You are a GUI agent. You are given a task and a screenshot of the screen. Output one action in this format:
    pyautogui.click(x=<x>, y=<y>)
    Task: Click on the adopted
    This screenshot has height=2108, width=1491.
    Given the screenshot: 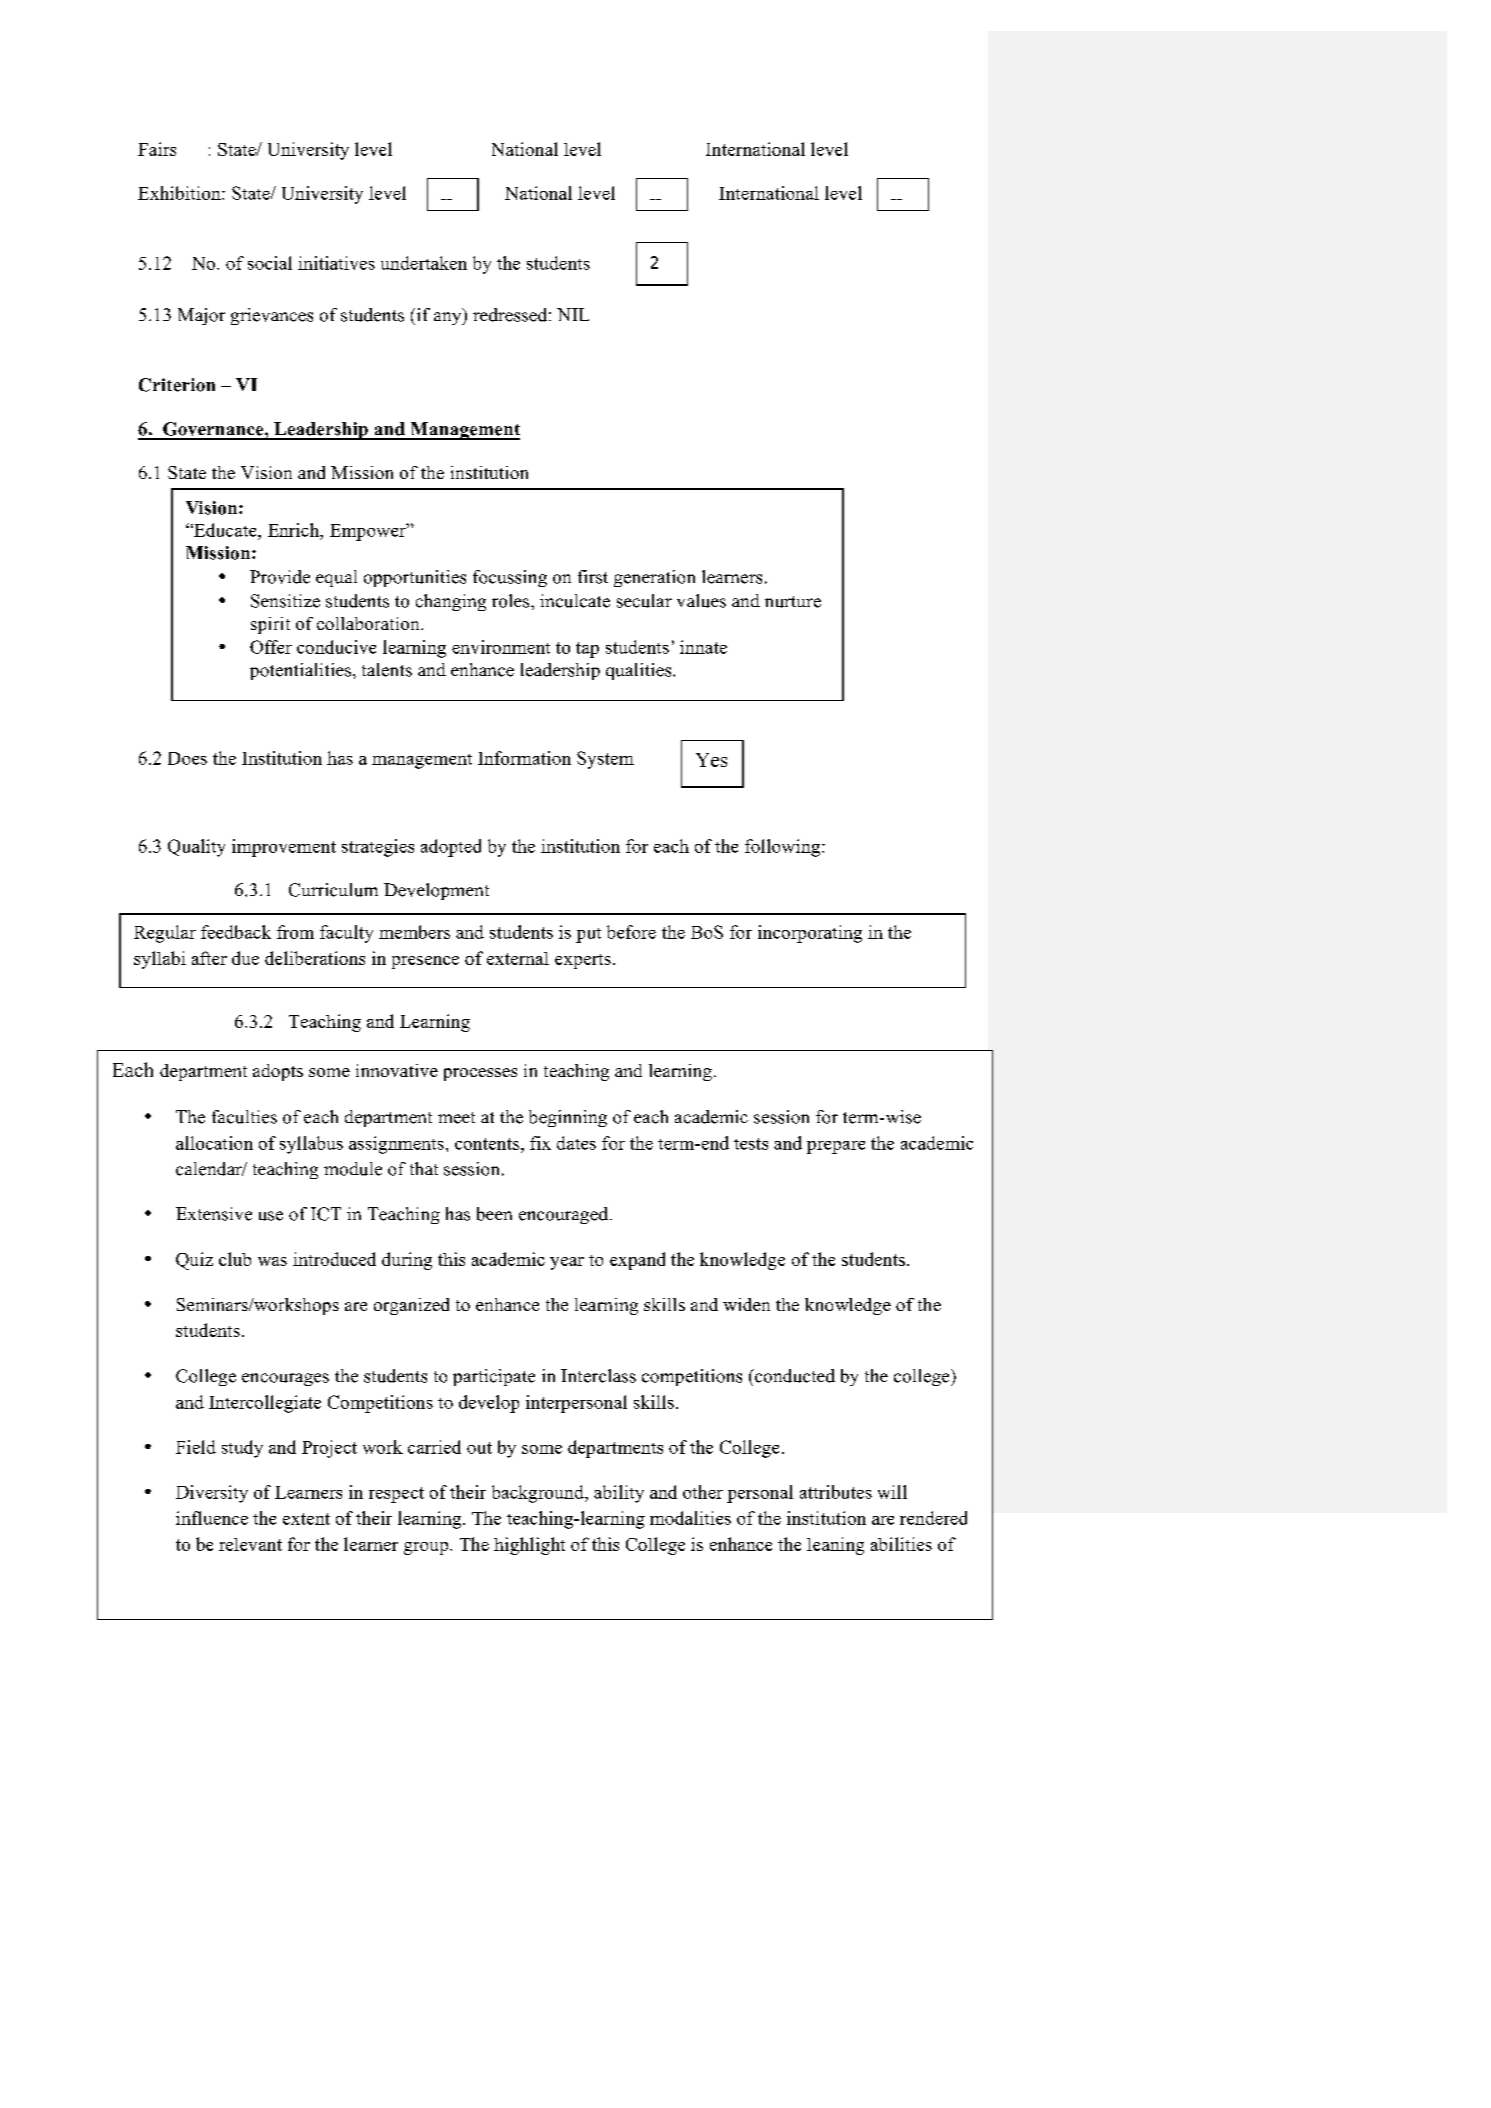 What is the action you would take?
    pyautogui.click(x=451, y=848)
